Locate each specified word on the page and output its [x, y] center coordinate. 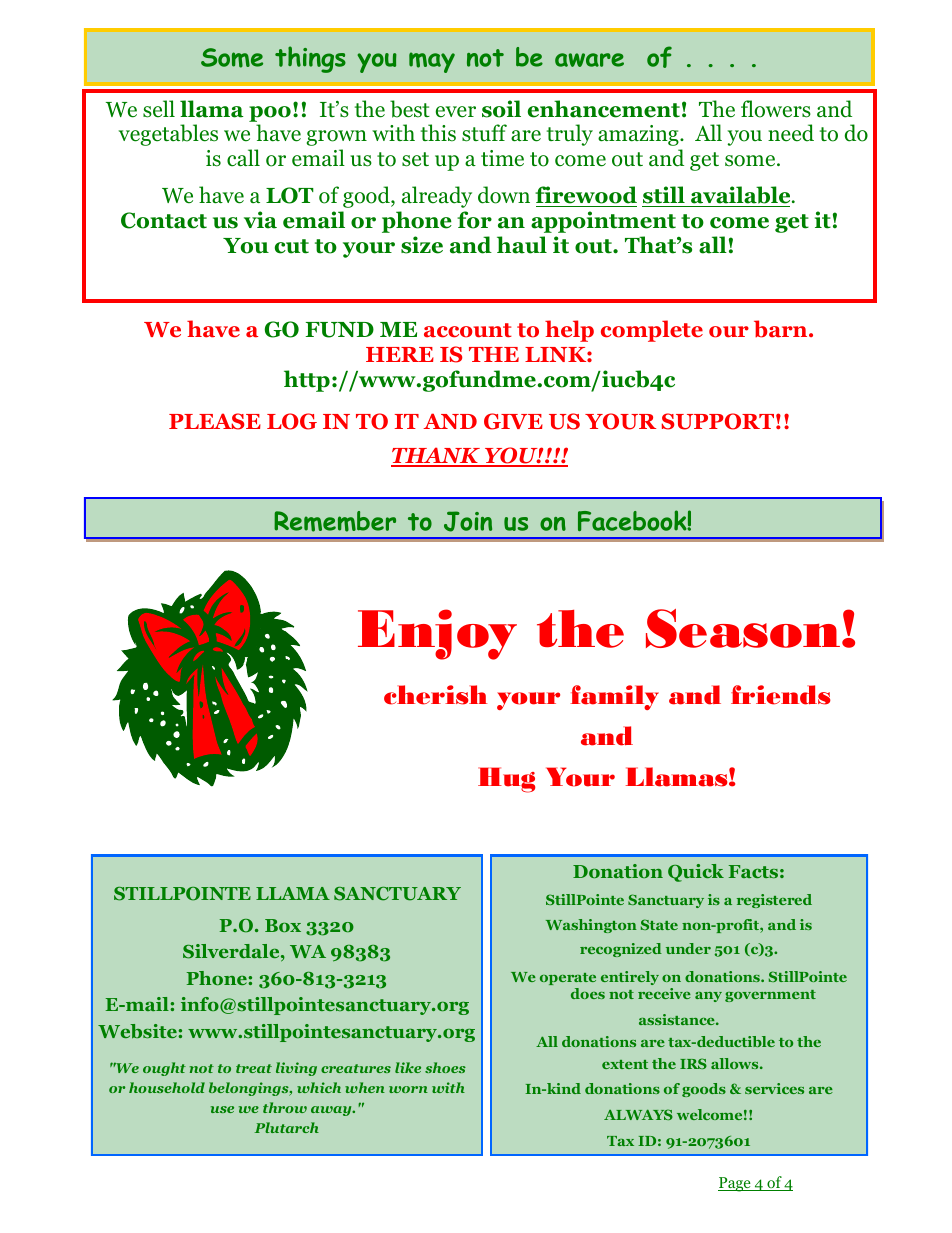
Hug [506, 780]
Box [283, 925]
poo [270, 114]
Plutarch [287, 1127]
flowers [776, 109]
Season [743, 628]
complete [652, 331]
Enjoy [437, 634]
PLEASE [215, 421]
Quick [696, 873]
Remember [335, 521]
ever [456, 112]
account [468, 330]
